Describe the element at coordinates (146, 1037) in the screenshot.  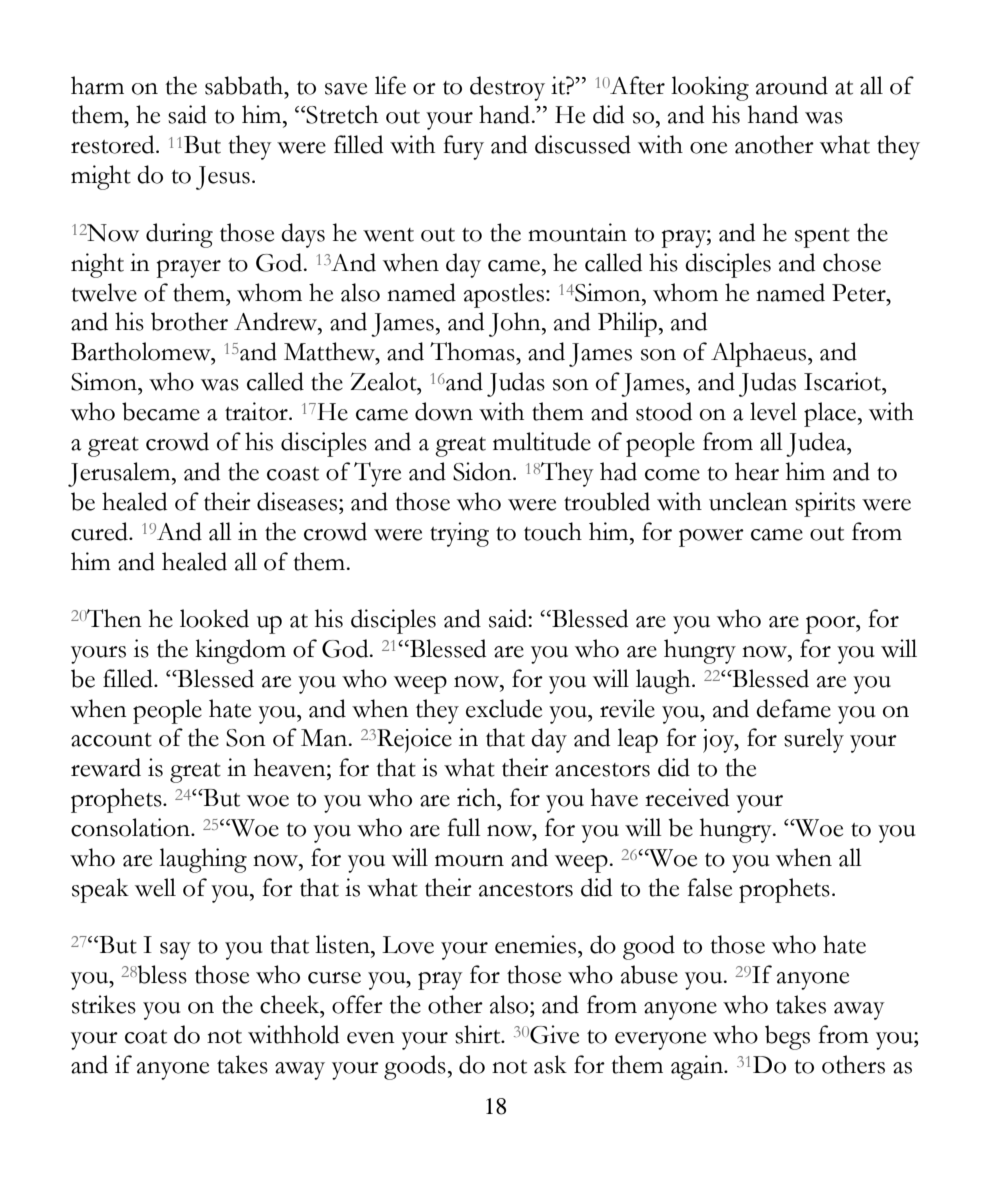
I see `coat` at that location.
